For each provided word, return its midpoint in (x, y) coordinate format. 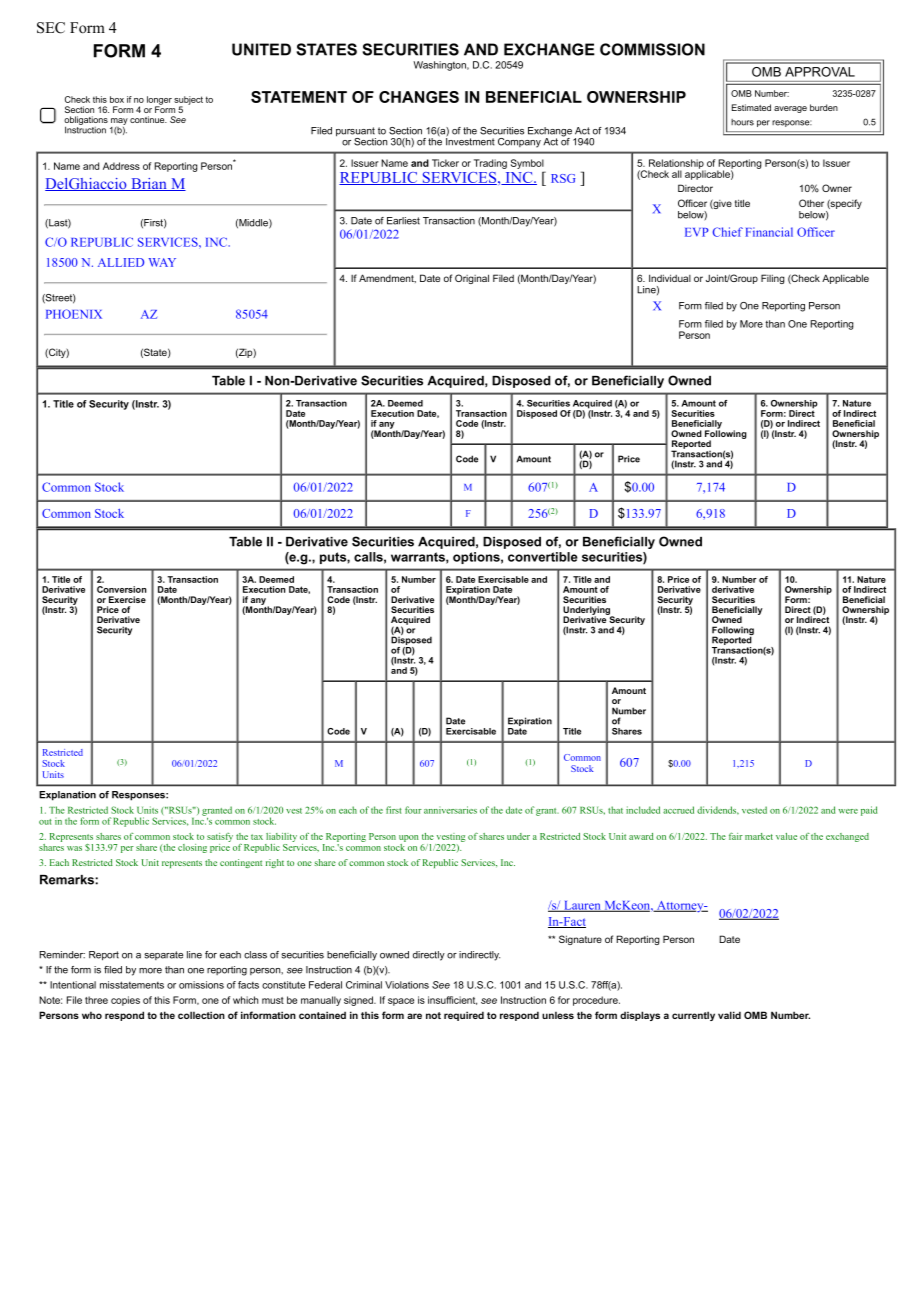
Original (472, 279)
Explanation (67, 796)
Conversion (122, 589)
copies (125, 1001)
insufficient (452, 1000)
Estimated (751, 107)
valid (729, 1015)
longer (159, 101)
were (848, 811)
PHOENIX (74, 314)
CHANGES (419, 97)
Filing (773, 279)
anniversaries (450, 810)
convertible (543, 557)
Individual (670, 278)
